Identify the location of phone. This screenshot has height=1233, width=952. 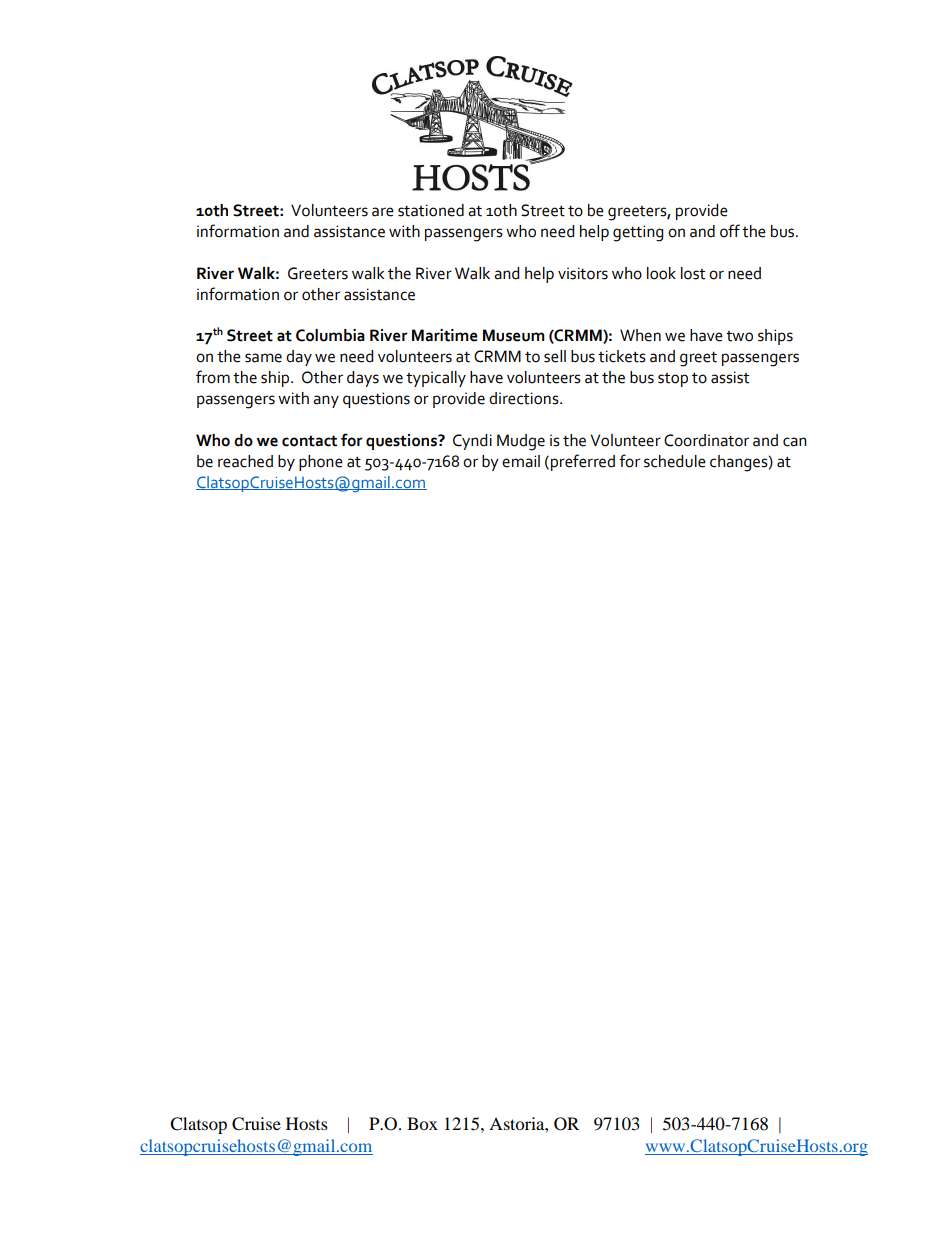
(321, 463).
